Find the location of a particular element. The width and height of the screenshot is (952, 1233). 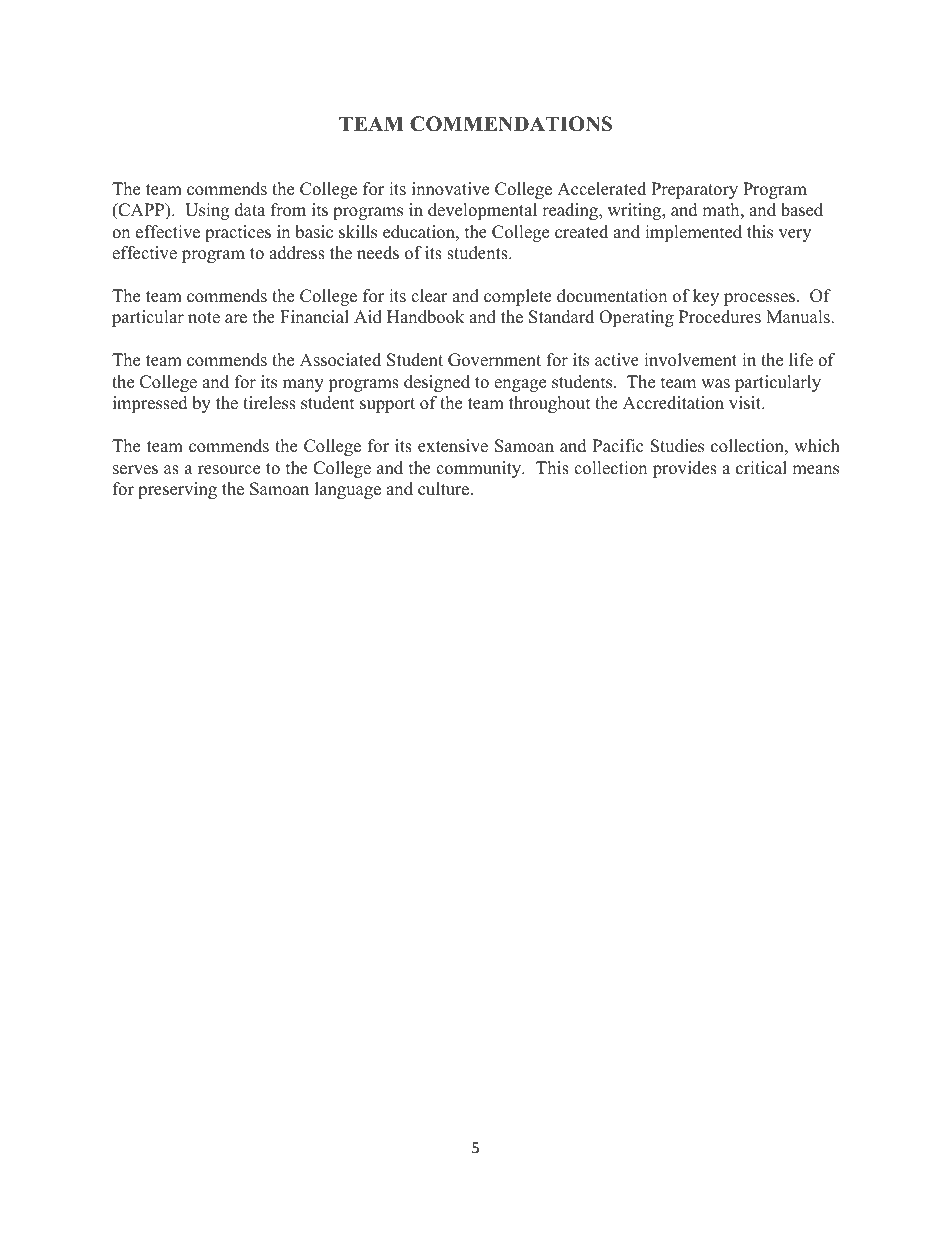

implemented is located at coordinates (693, 233).
